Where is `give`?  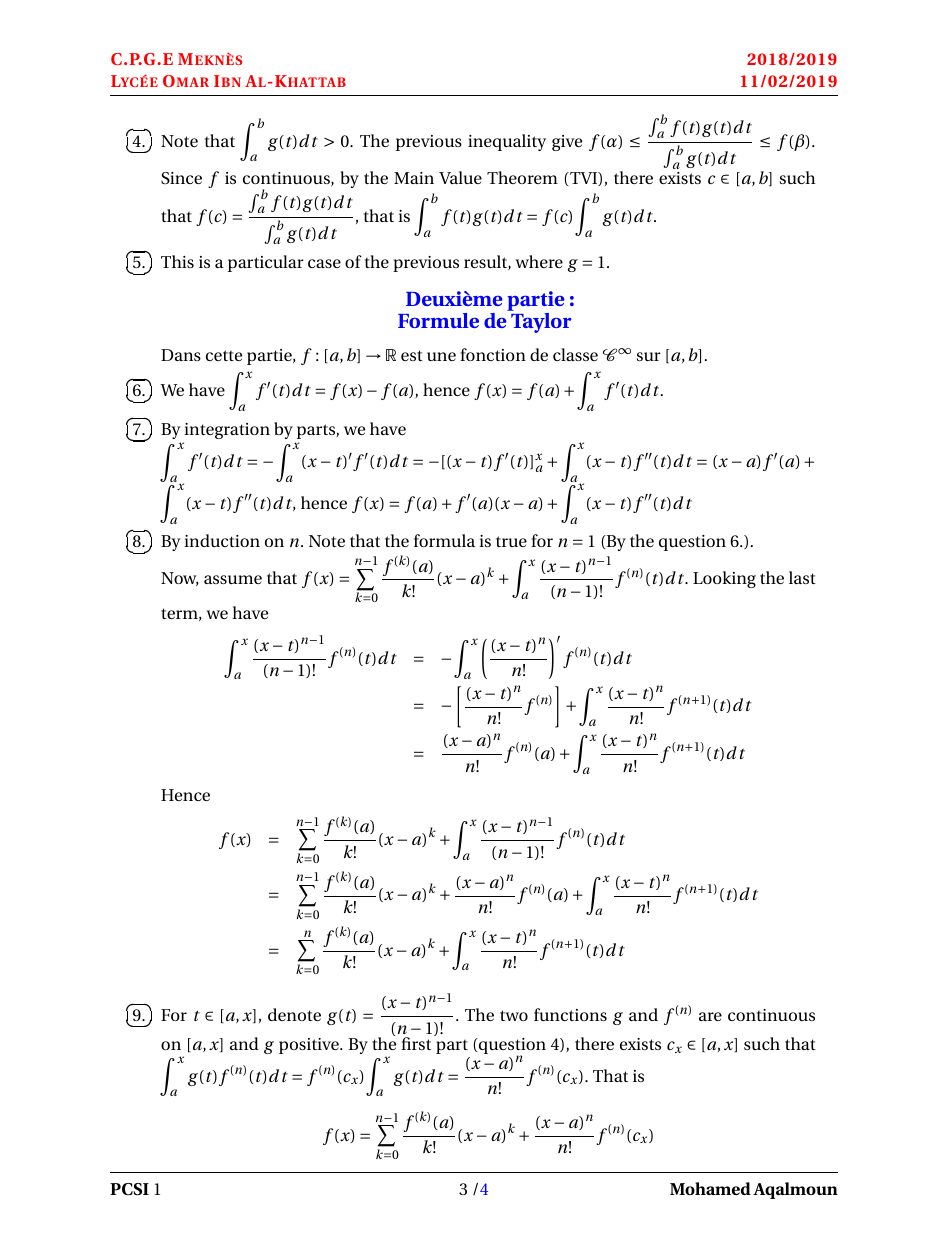
give is located at coordinates (567, 143).
